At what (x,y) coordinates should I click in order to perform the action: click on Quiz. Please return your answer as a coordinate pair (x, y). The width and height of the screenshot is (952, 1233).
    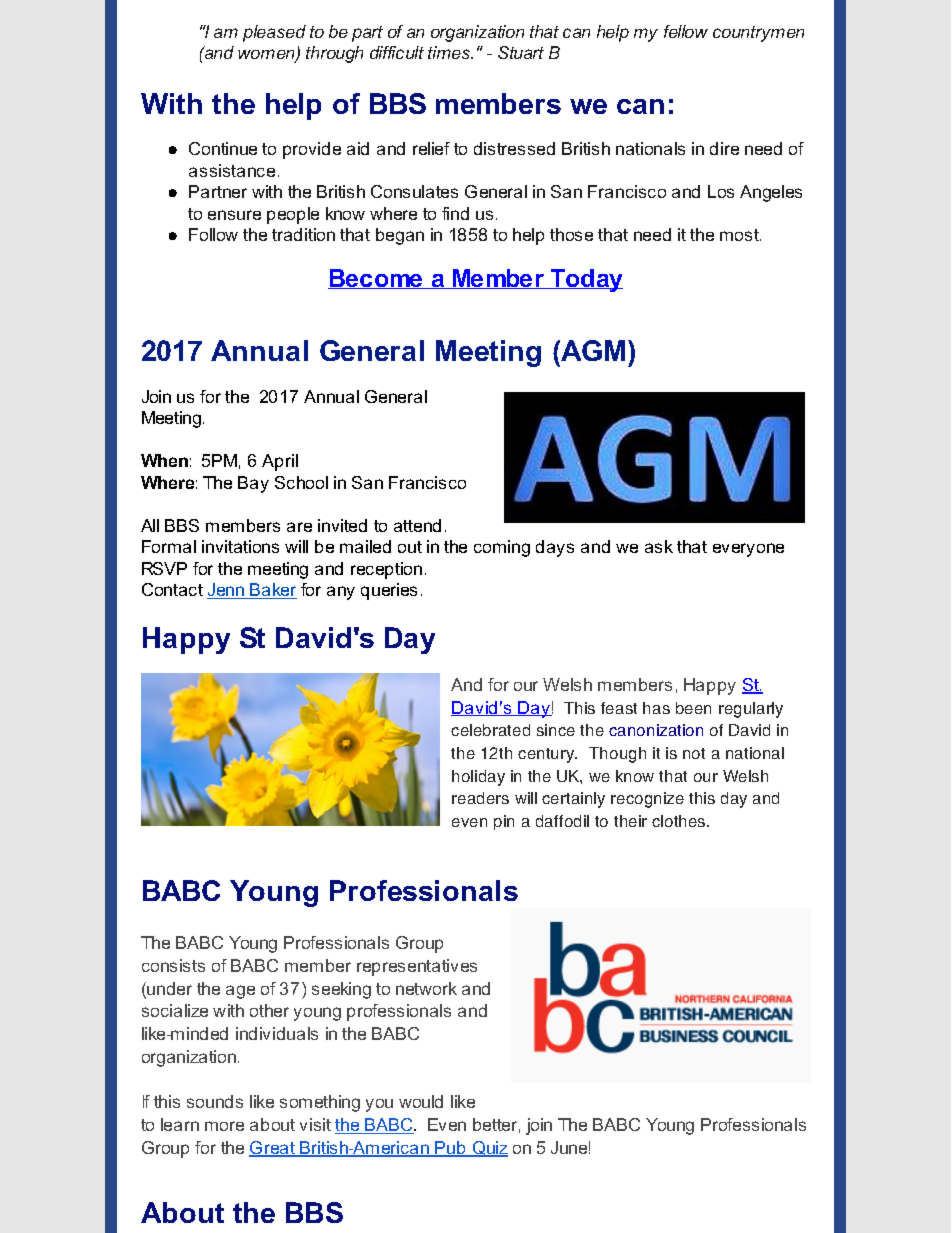
    Looking at the image, I should click on (489, 1149).
